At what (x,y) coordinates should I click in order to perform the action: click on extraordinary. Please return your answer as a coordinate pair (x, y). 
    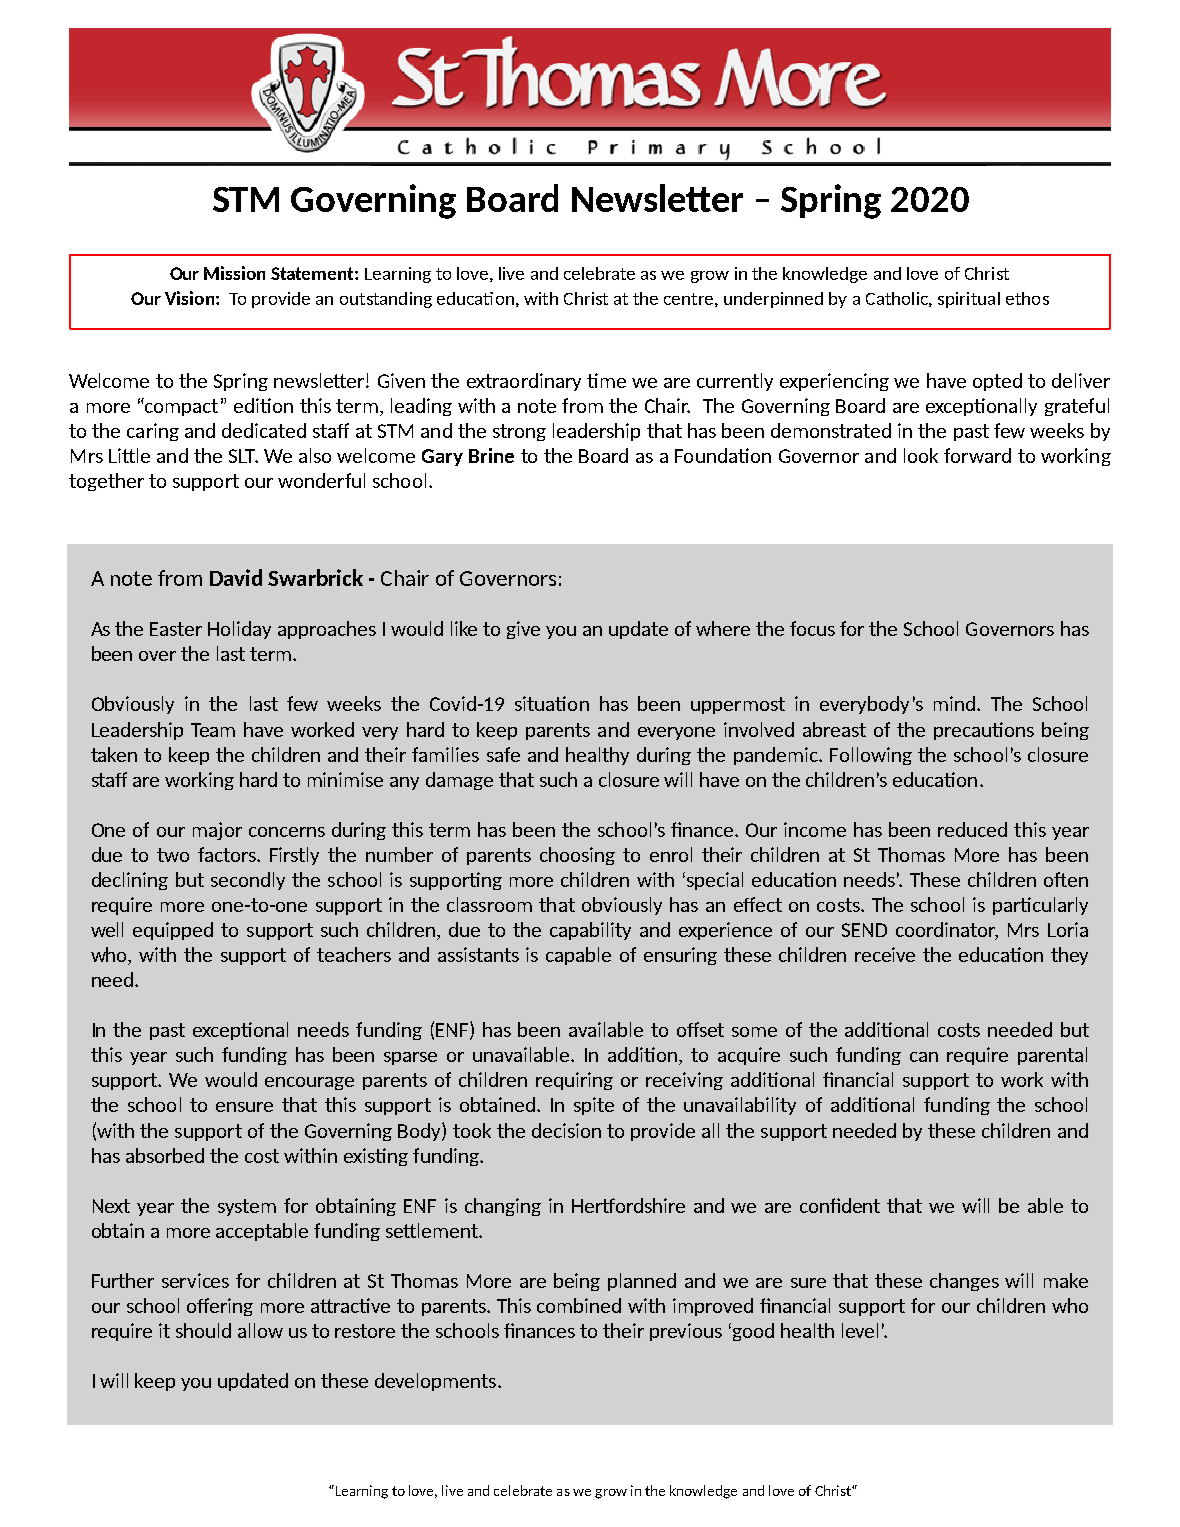
    Looking at the image, I should click on (524, 382).
